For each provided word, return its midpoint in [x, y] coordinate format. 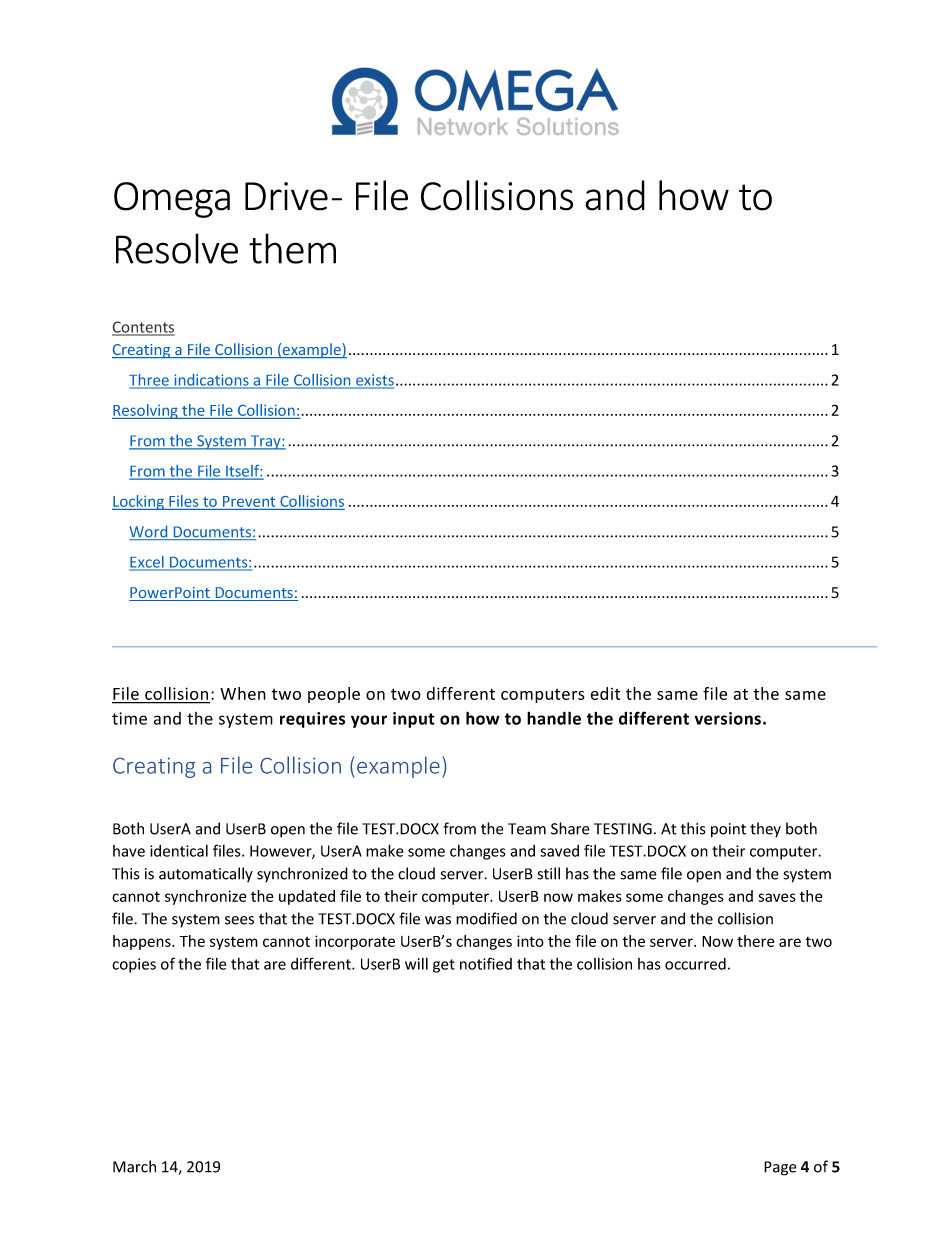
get [444, 966]
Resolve [177, 248]
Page [780, 1168]
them [292, 248]
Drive [286, 196]
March [134, 1166]
